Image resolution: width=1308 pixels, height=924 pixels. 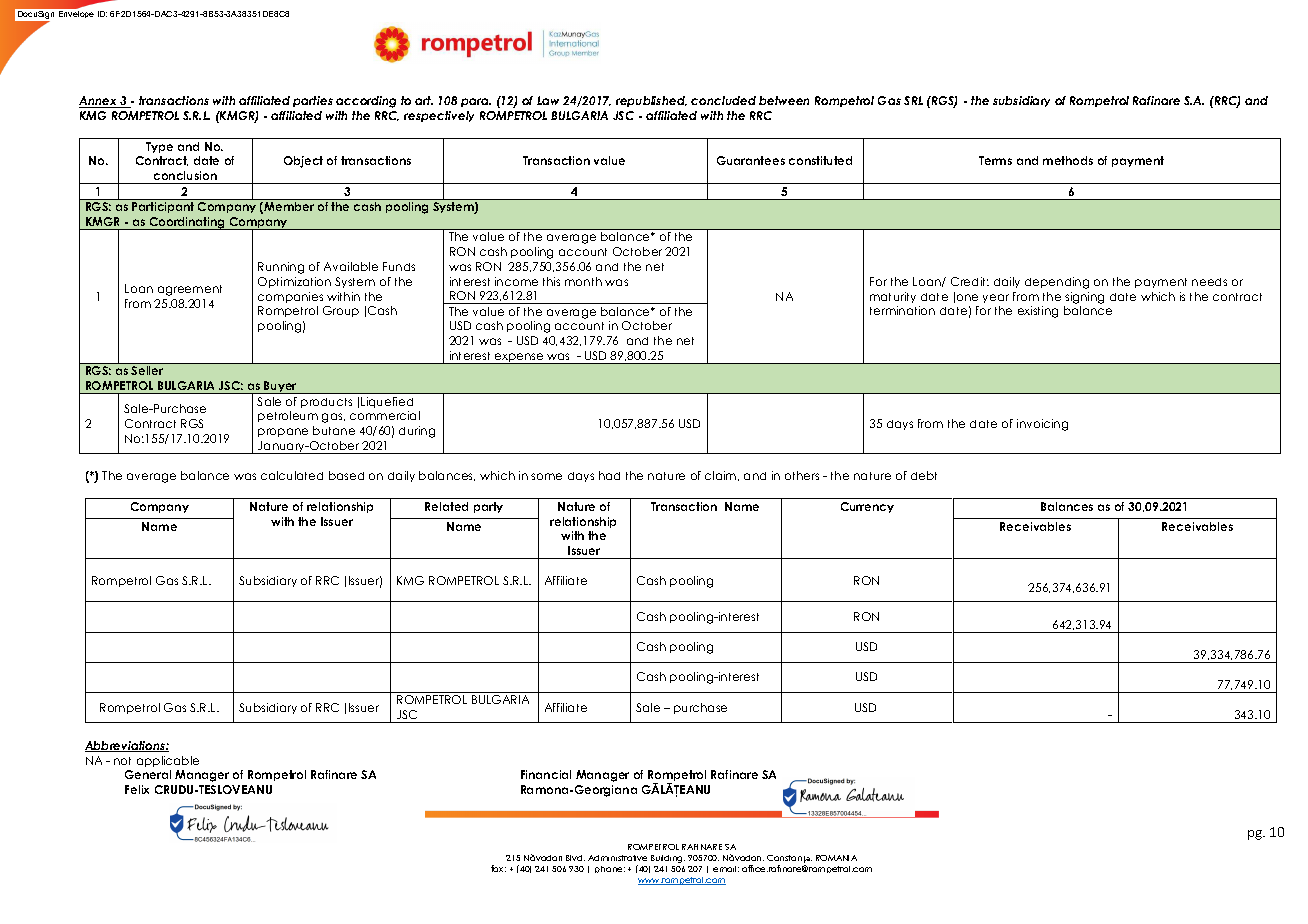 I want to click on parties, so click(x=313, y=101).
